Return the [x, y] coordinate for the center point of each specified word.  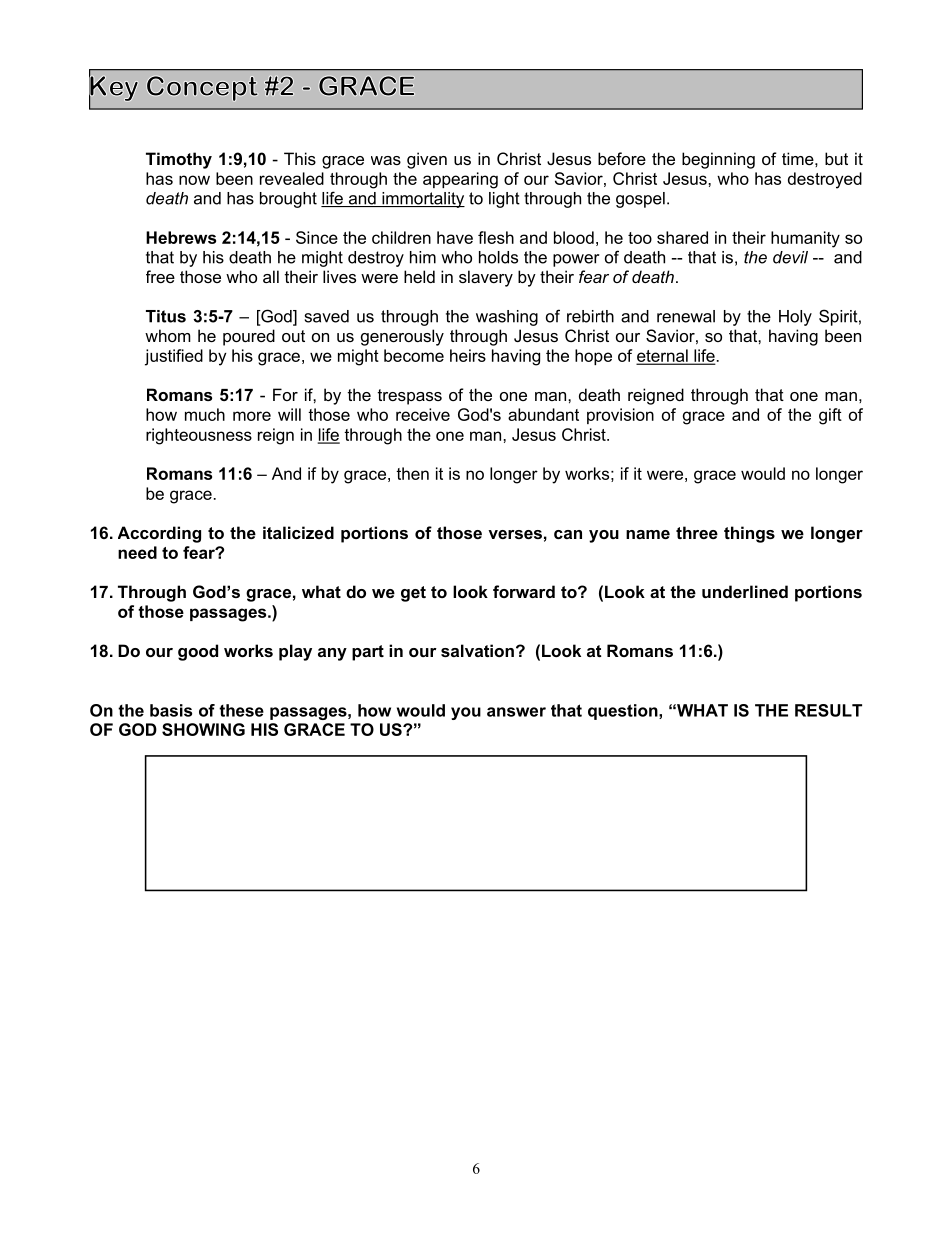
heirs [468, 355]
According [159, 534]
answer [516, 712]
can [568, 534]
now [194, 180]
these [241, 710]
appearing [460, 180]
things [749, 534]
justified [174, 357]
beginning [718, 160]
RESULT [828, 710]
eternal [663, 356]
